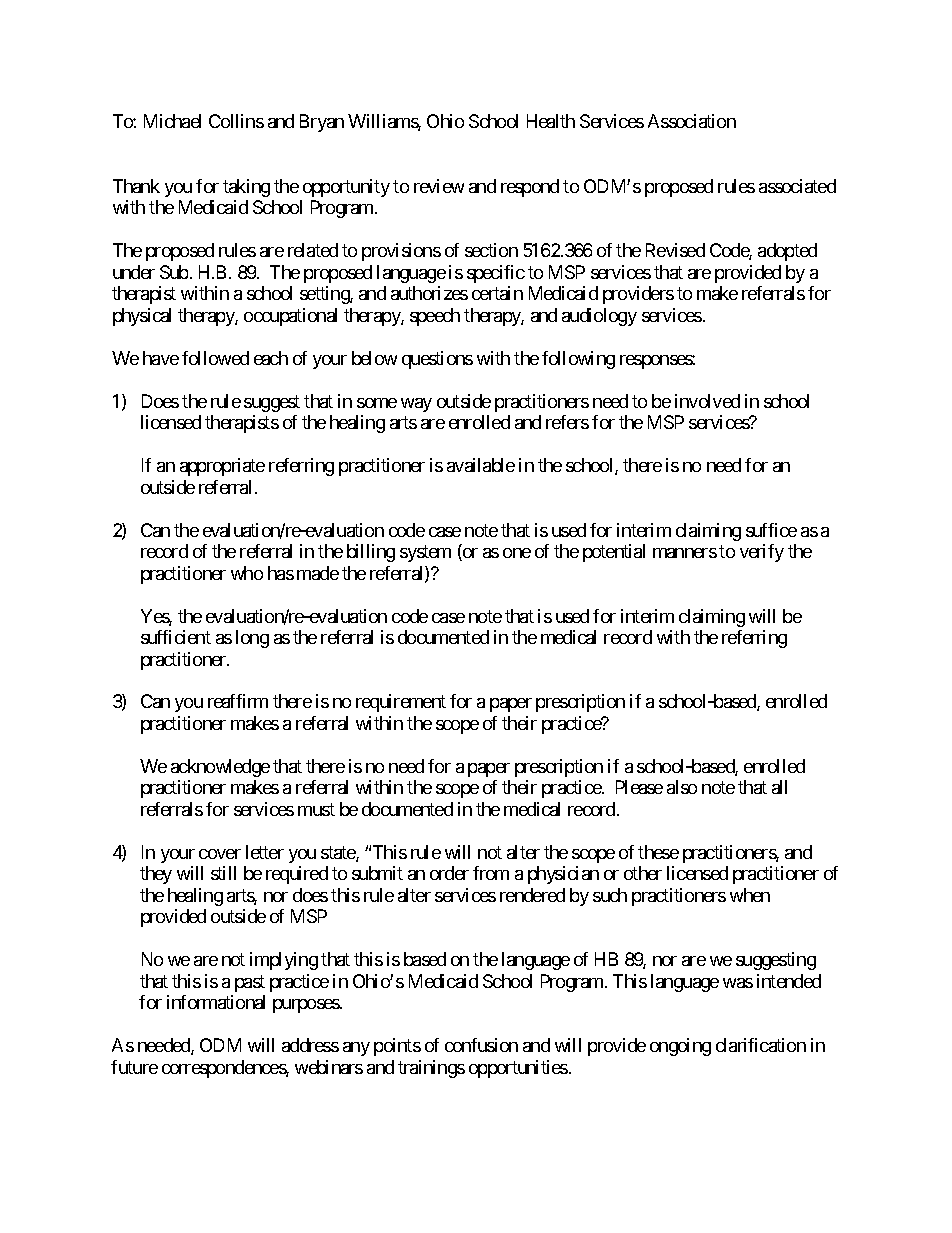 This screenshot has width=952, height=1233. Describe the element at coordinates (481, 465) in the screenshot. I see `available` at that location.
